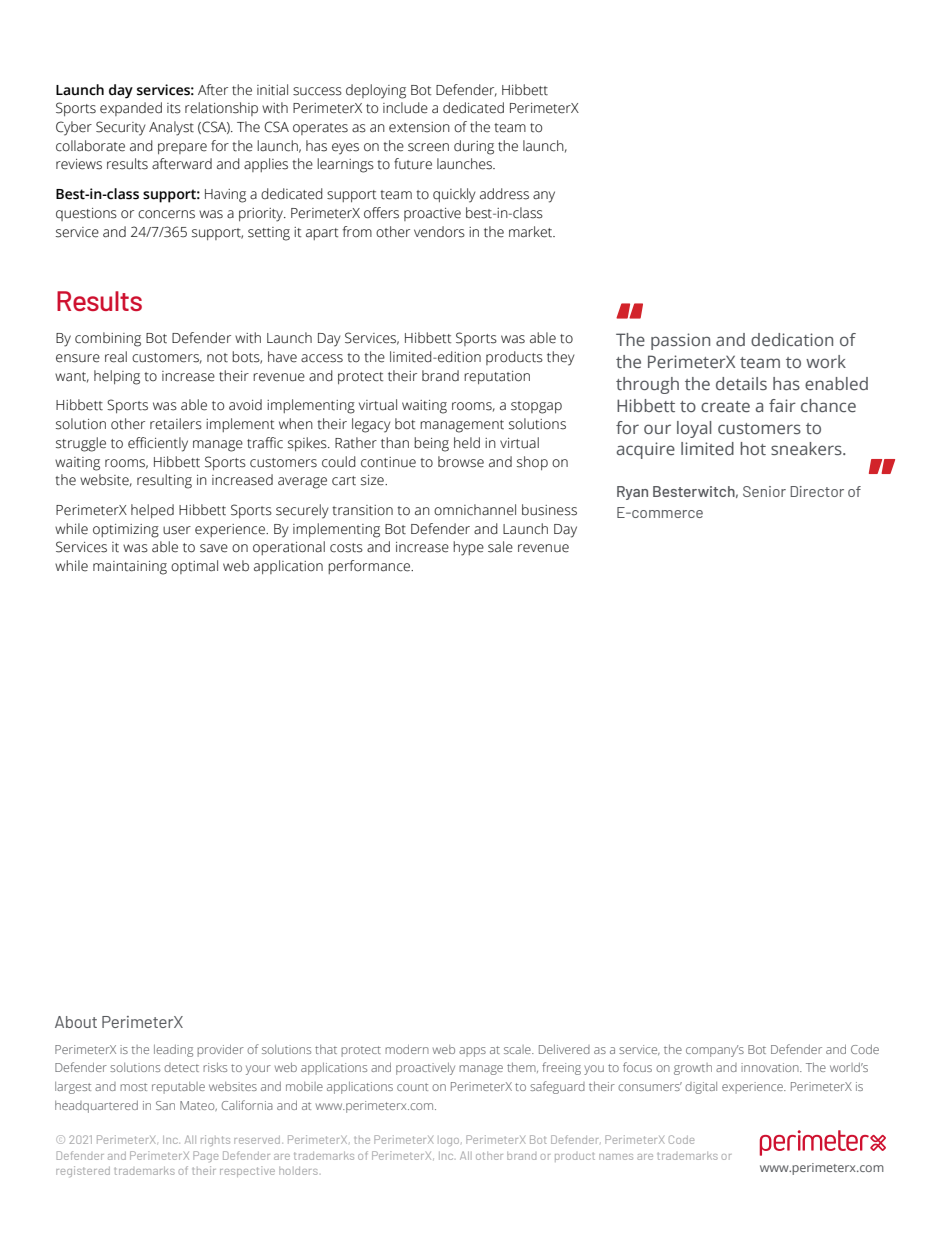 The width and height of the screenshot is (952, 1233). Describe the element at coordinates (753, 448) in the screenshot. I see `hot` at that location.
